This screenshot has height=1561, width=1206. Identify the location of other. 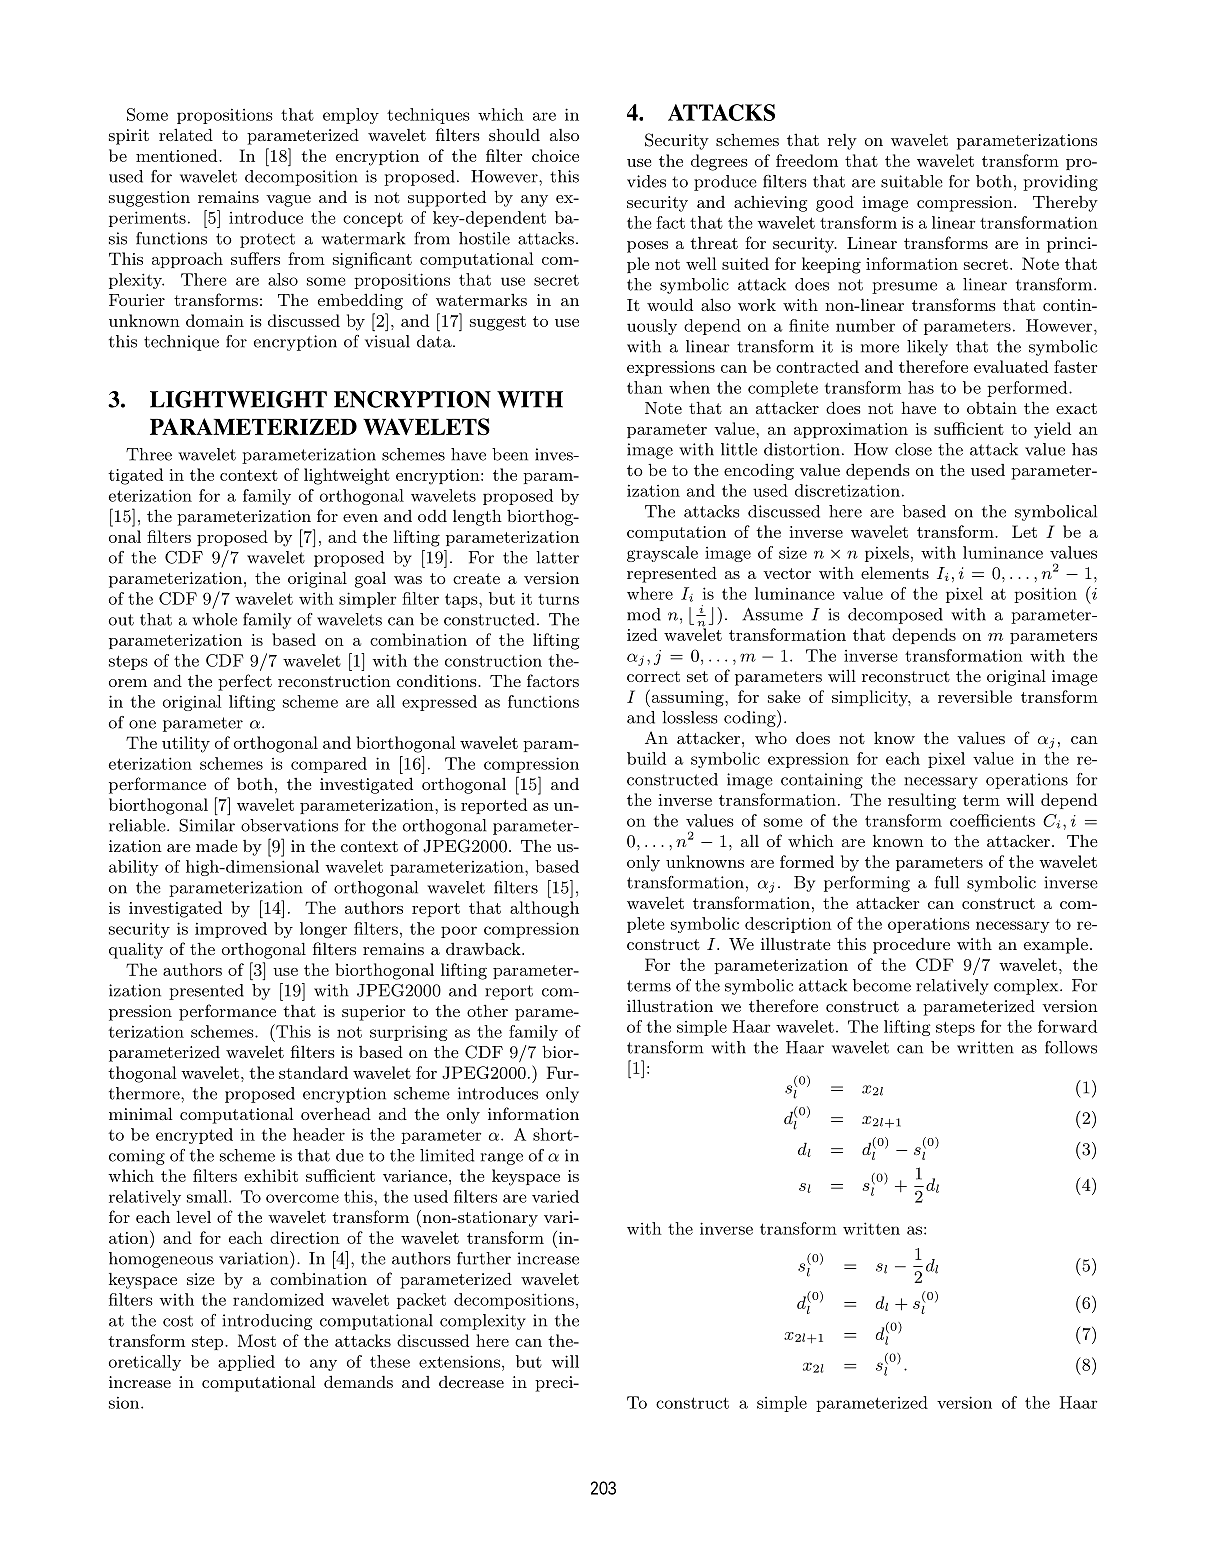
(487, 1010).
